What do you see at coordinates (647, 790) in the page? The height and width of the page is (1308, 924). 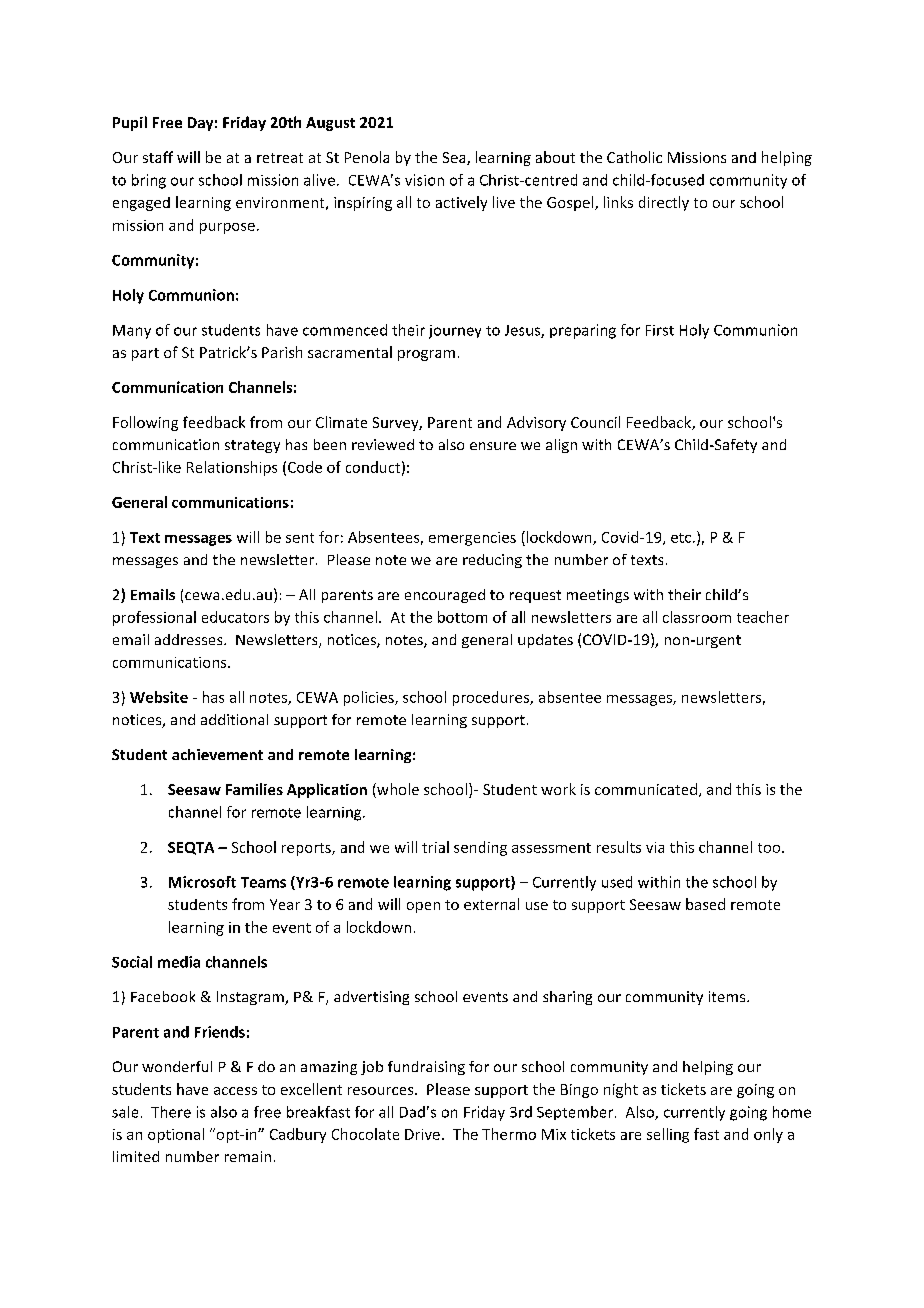 I see `communicated` at bounding box center [647, 790].
